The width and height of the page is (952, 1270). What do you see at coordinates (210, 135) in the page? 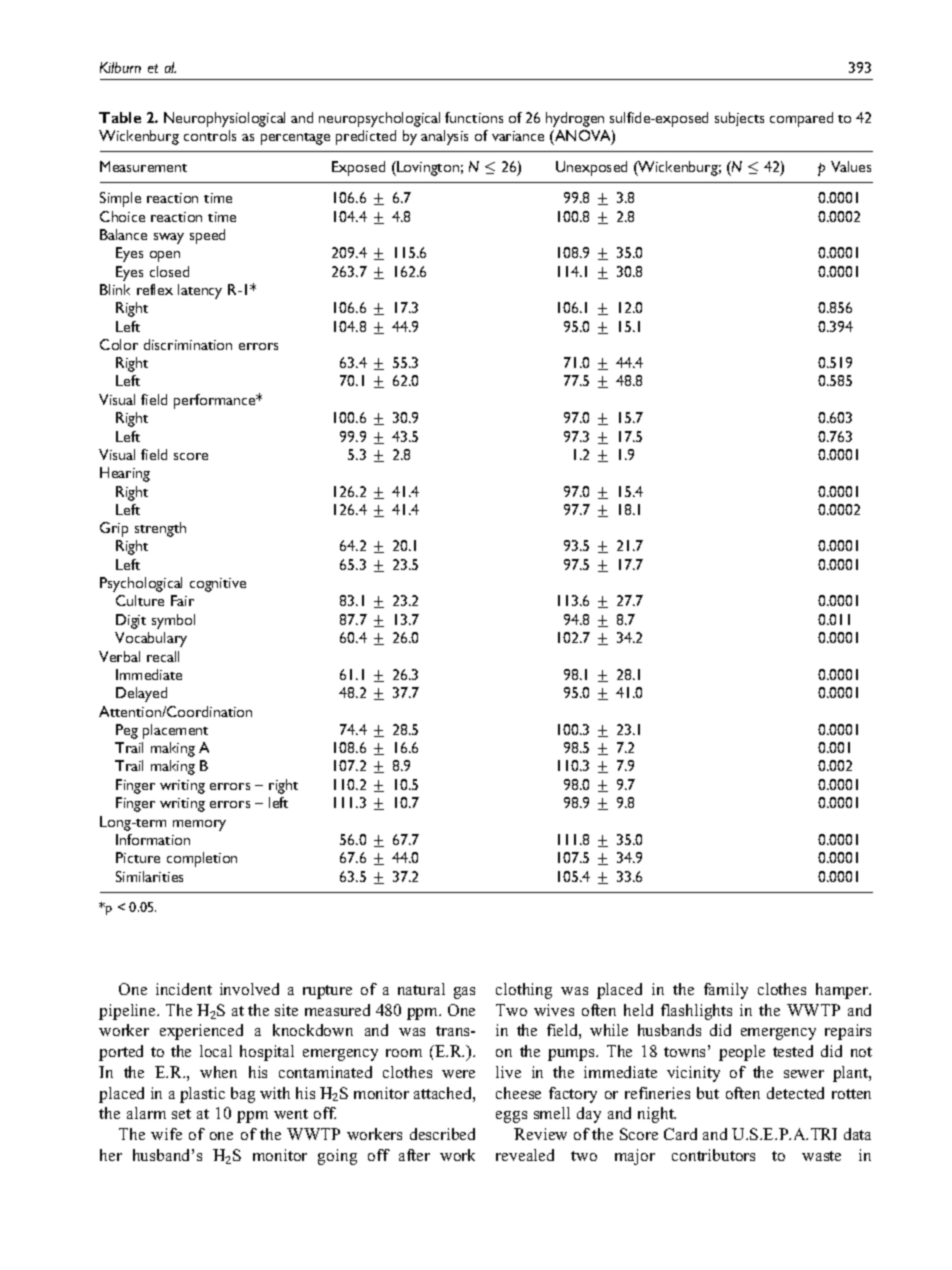
I see `controls` at bounding box center [210, 135].
